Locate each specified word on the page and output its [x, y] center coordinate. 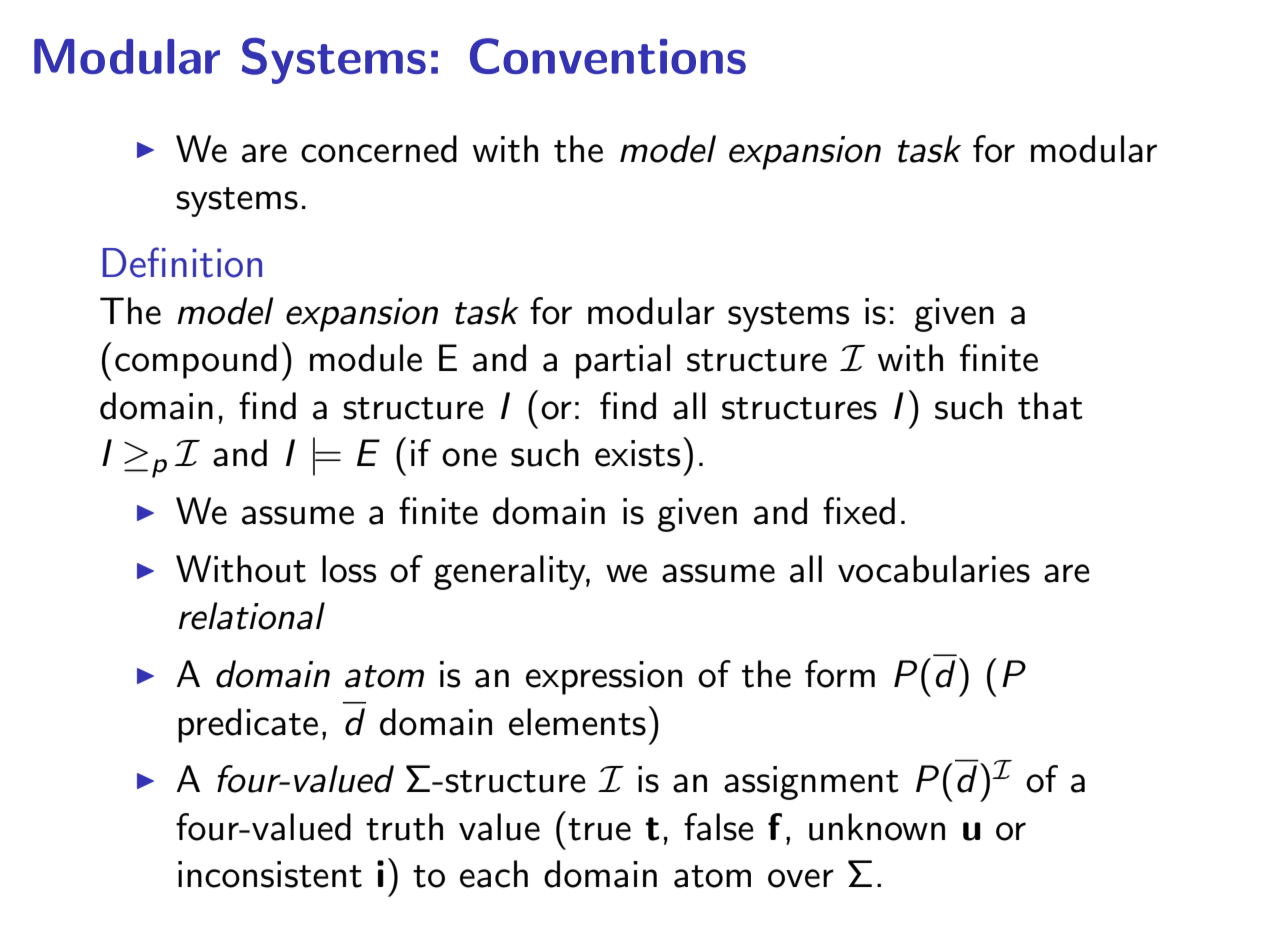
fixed [859, 511]
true [599, 829]
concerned [379, 149]
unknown [877, 827]
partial [623, 361]
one [469, 457]
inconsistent [270, 874]
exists [637, 453]
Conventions [608, 56]
